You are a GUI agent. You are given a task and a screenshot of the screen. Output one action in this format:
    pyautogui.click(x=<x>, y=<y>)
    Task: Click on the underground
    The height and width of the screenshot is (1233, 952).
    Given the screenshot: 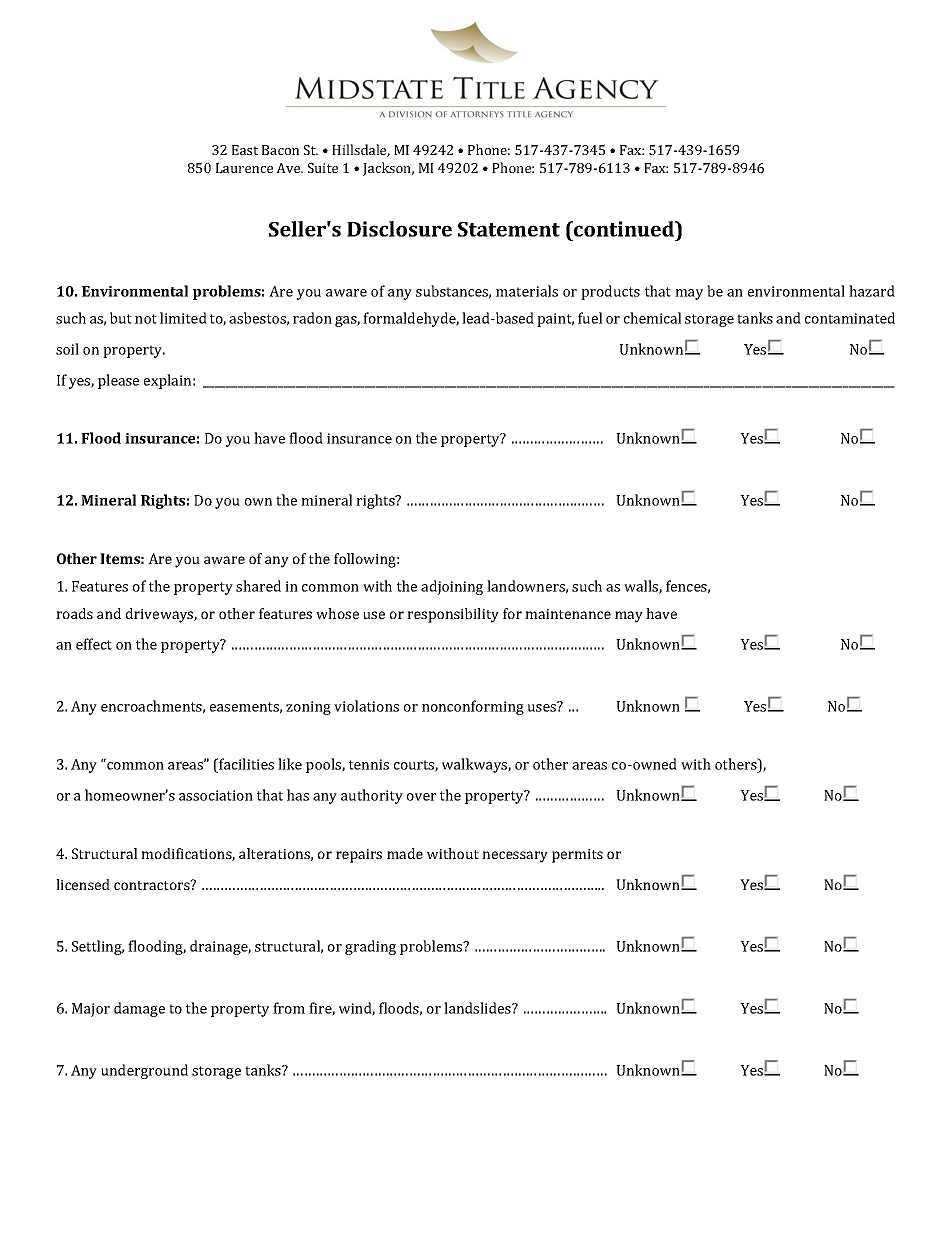 What is the action you would take?
    pyautogui.click(x=144, y=1071)
